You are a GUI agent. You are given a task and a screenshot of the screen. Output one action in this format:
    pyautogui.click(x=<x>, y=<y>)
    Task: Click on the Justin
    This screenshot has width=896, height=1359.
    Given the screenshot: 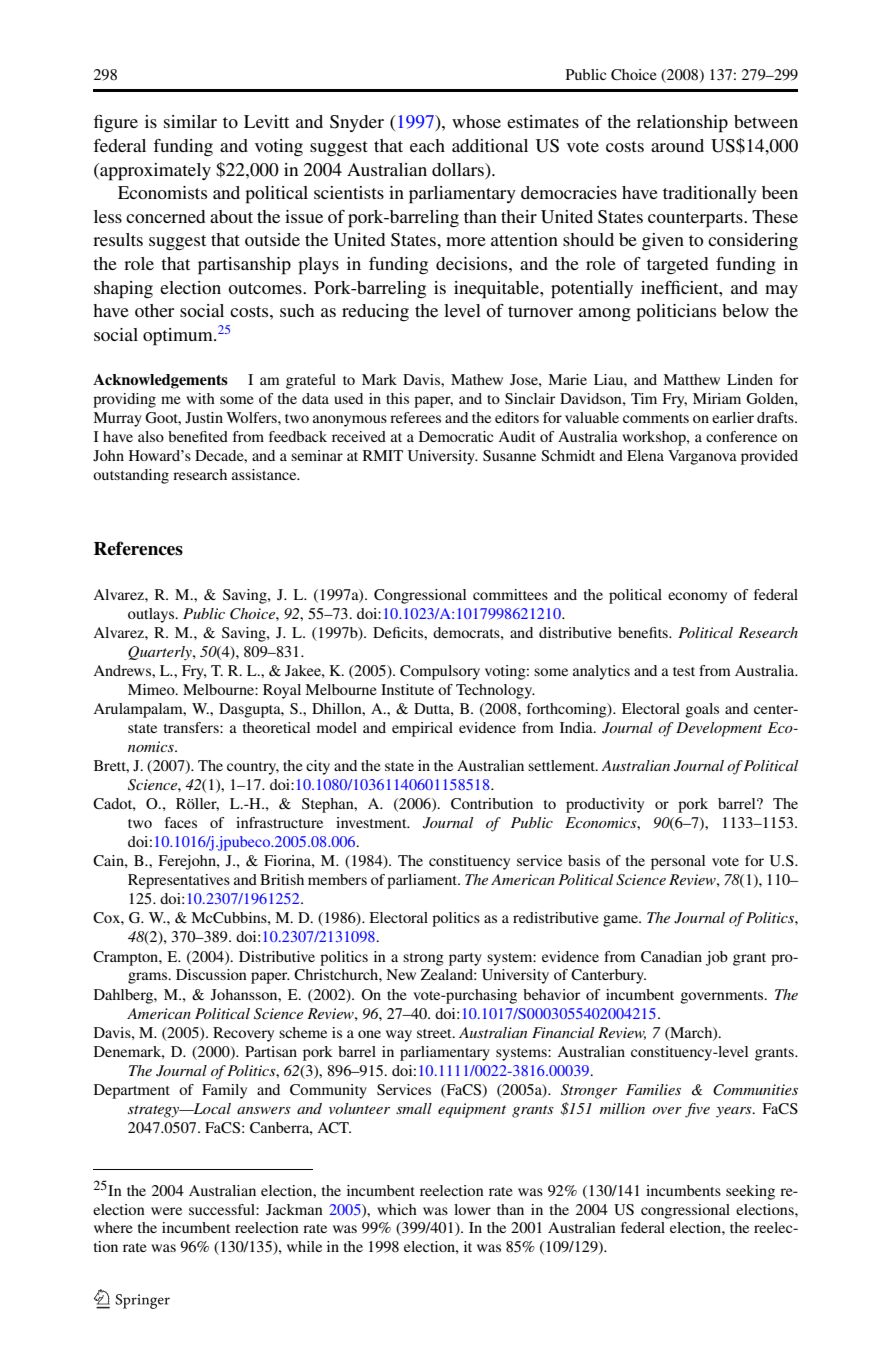 What is the action you would take?
    pyautogui.click(x=204, y=417)
